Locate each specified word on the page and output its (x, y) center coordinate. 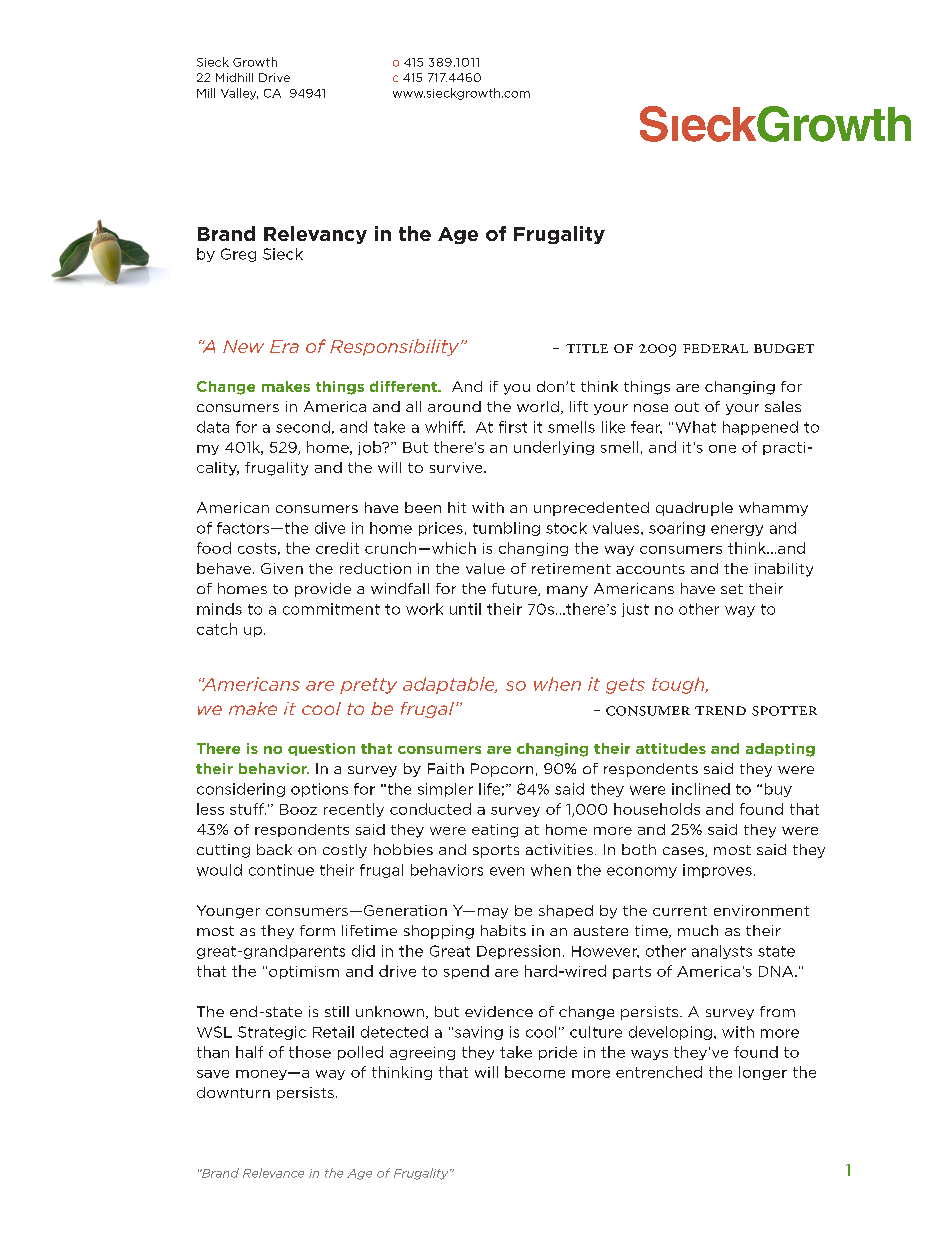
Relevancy (315, 235)
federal (715, 348)
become (535, 1072)
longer (763, 1073)
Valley (239, 94)
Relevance (273, 1173)
